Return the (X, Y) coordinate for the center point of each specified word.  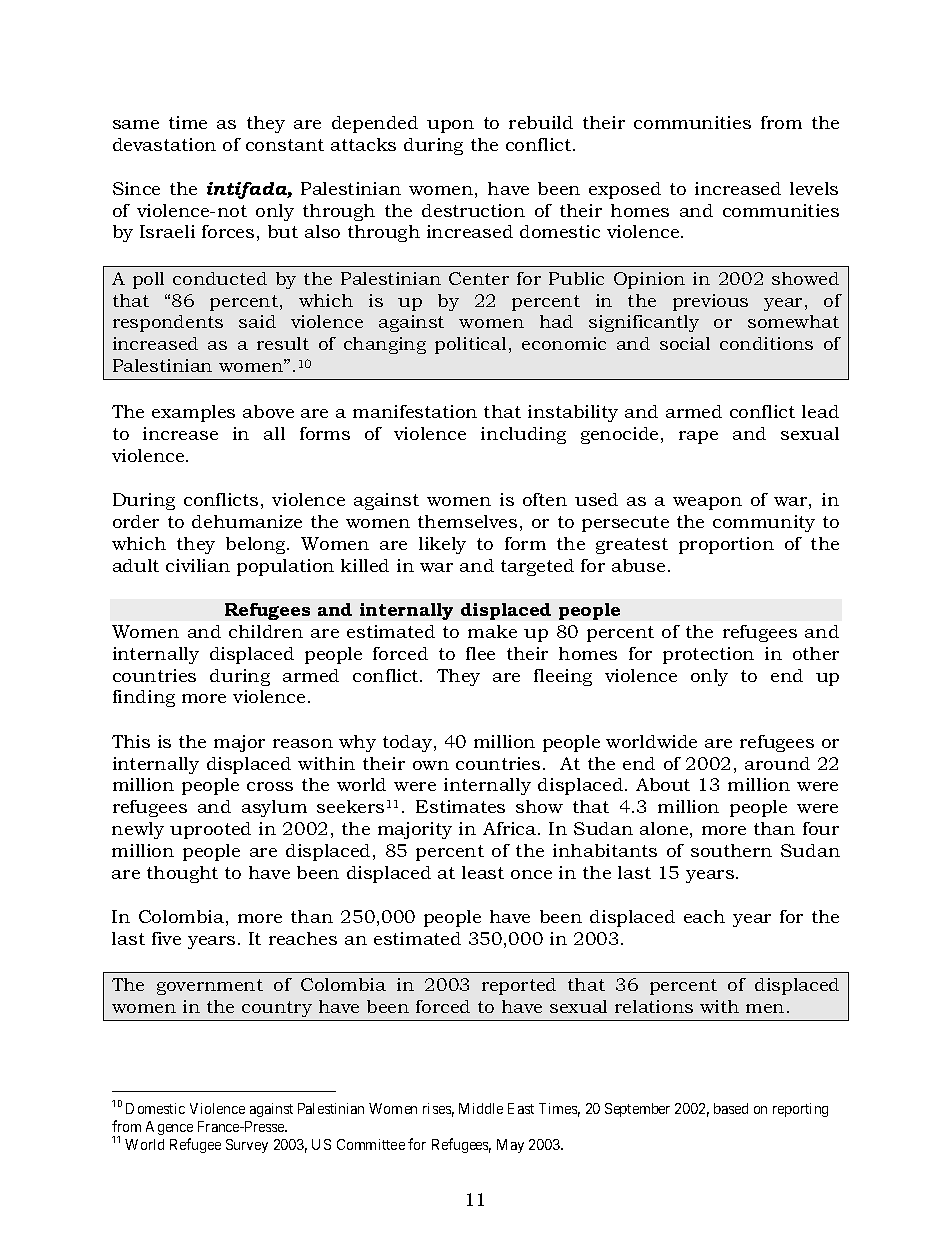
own (431, 765)
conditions (766, 343)
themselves (467, 521)
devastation (164, 144)
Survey (247, 1146)
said (257, 321)
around (777, 763)
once (531, 874)
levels (814, 188)
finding (144, 698)
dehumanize (247, 521)
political (472, 345)
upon (450, 126)
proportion (726, 545)
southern (731, 850)
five (166, 938)
